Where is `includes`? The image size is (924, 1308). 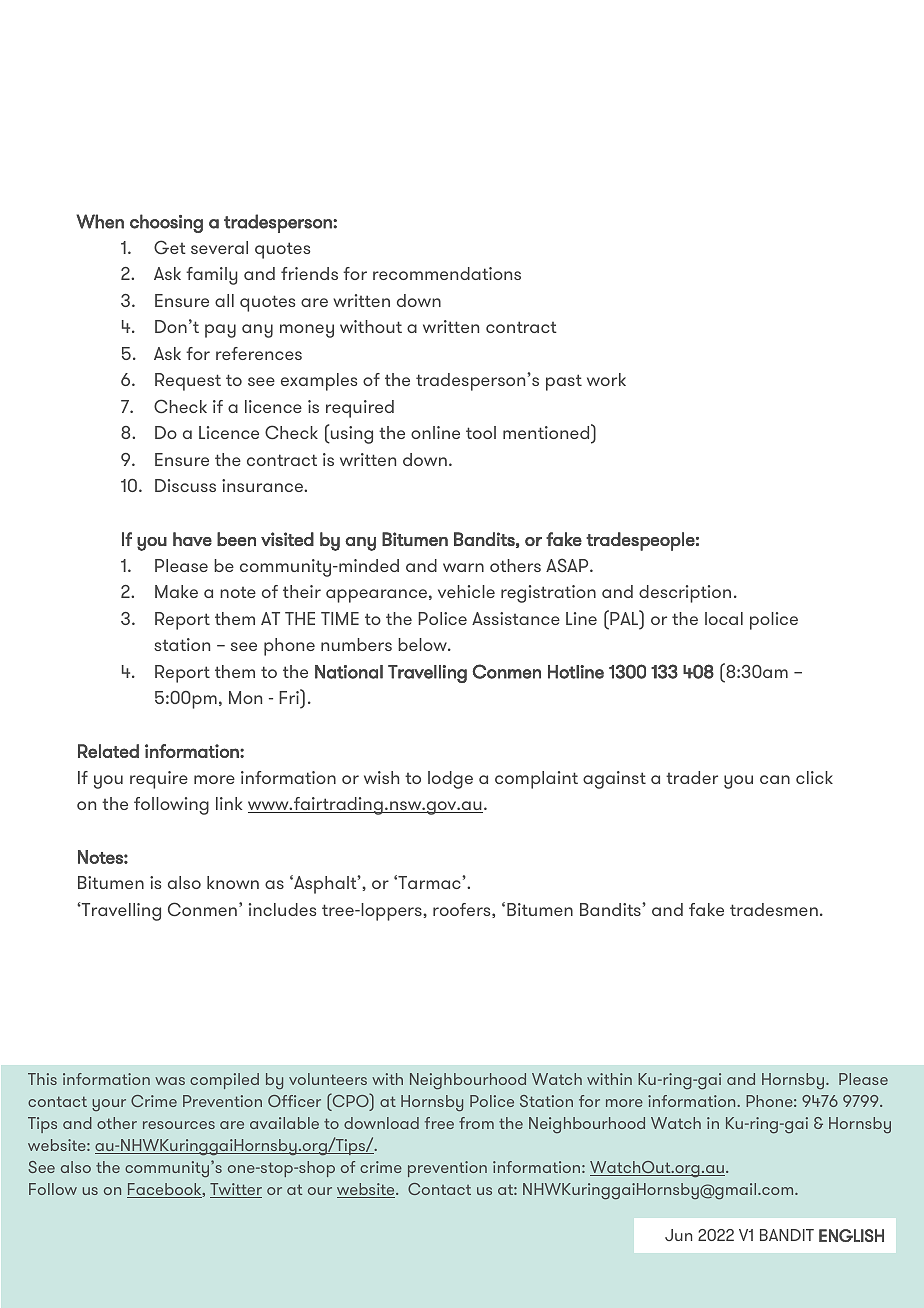 includes is located at coordinates (282, 909).
